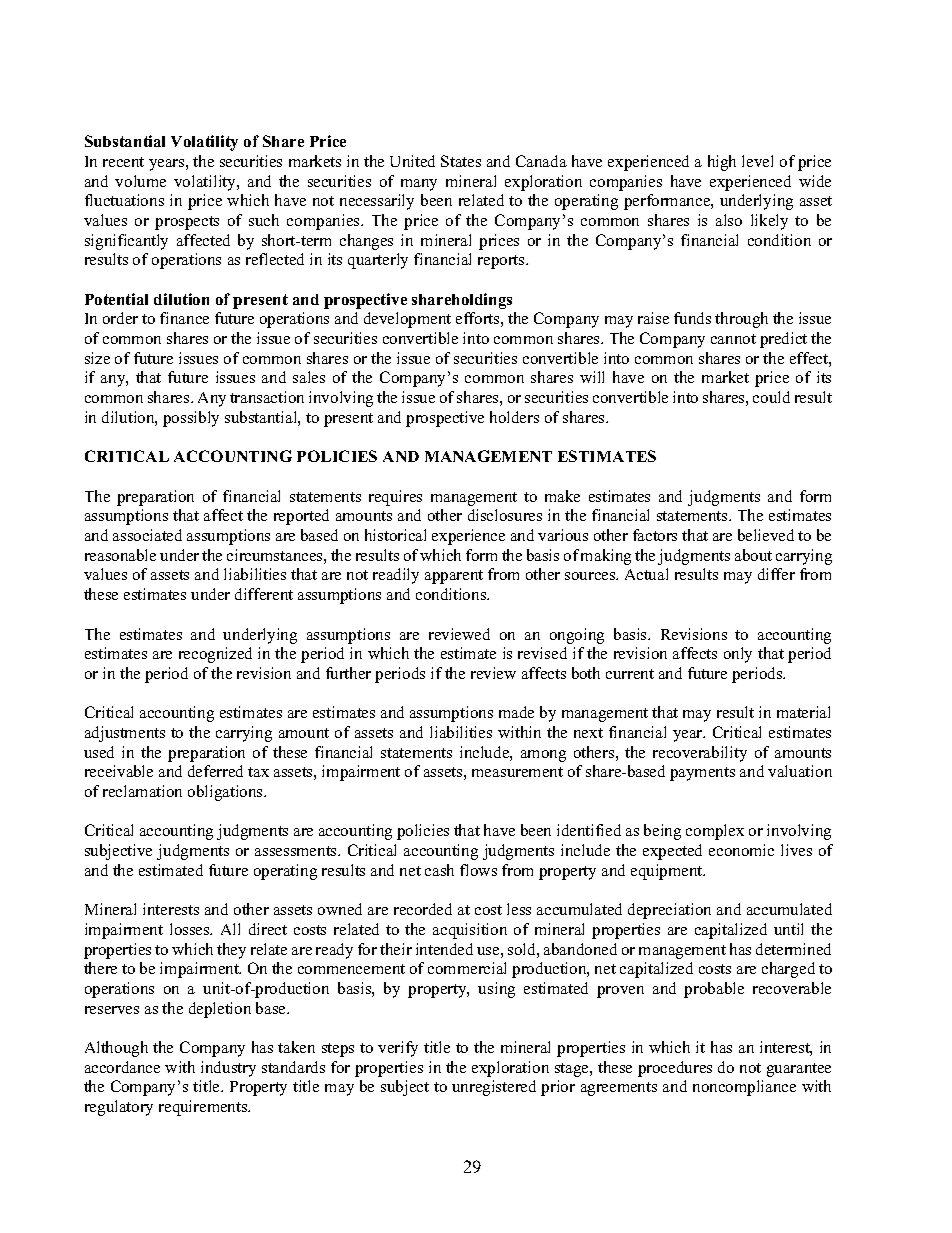 Image resolution: width=952 pixels, height=1233 pixels. Describe the element at coordinates (419, 185) in the screenshot. I see `many` at that location.
